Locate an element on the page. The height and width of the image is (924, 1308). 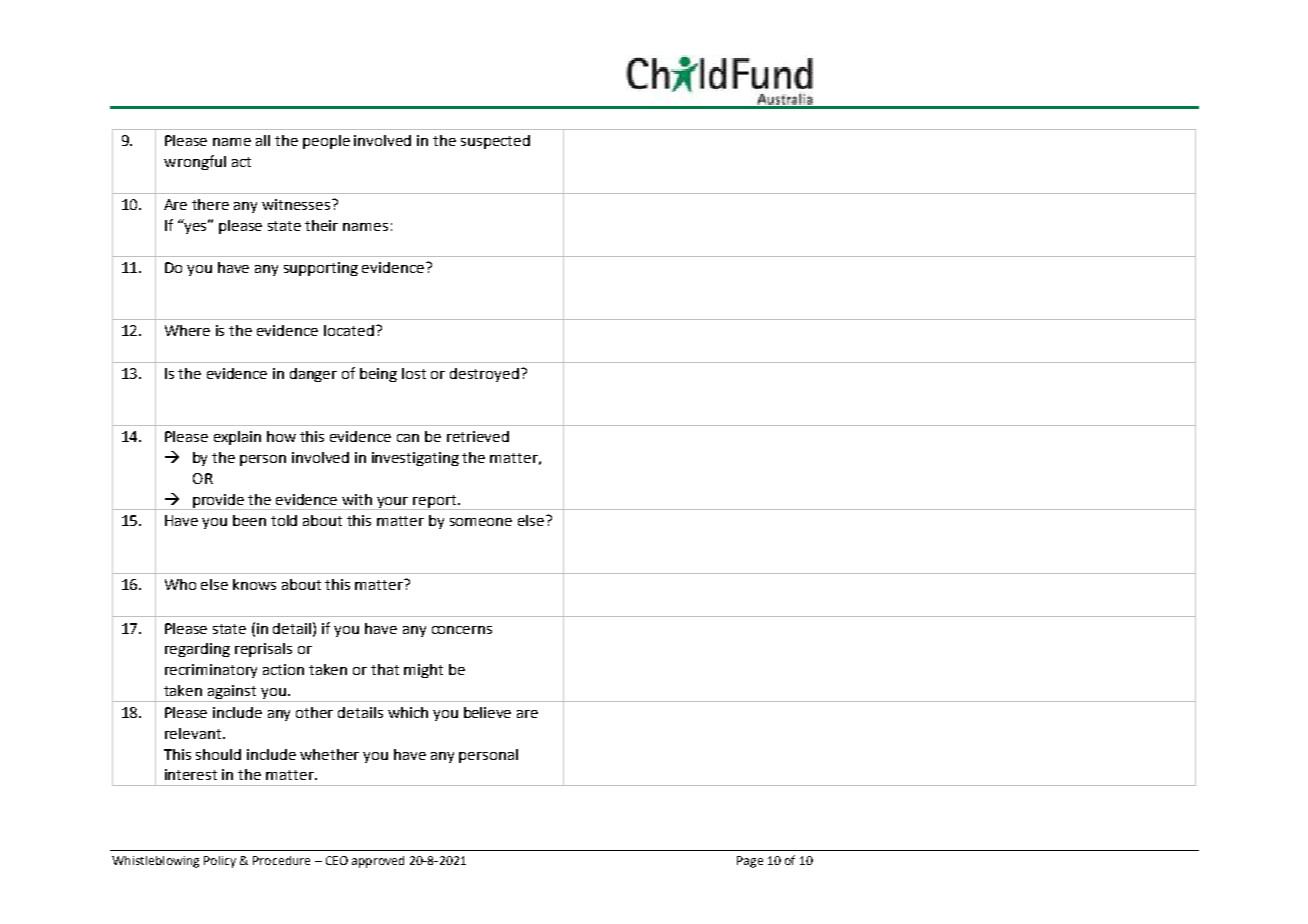
suspected is located at coordinates (495, 142).
